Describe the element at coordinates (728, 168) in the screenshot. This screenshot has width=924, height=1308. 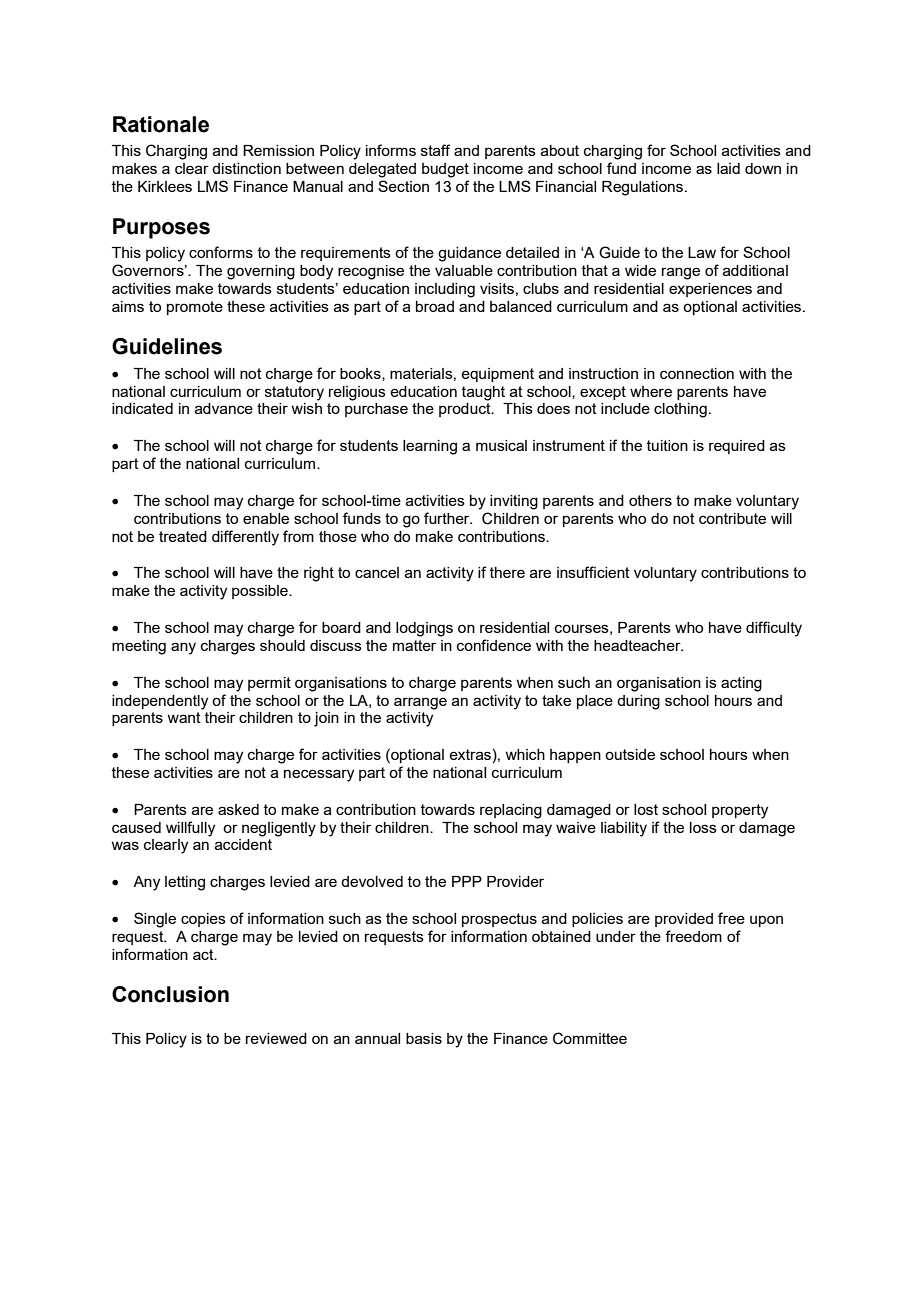
I see `laid` at that location.
